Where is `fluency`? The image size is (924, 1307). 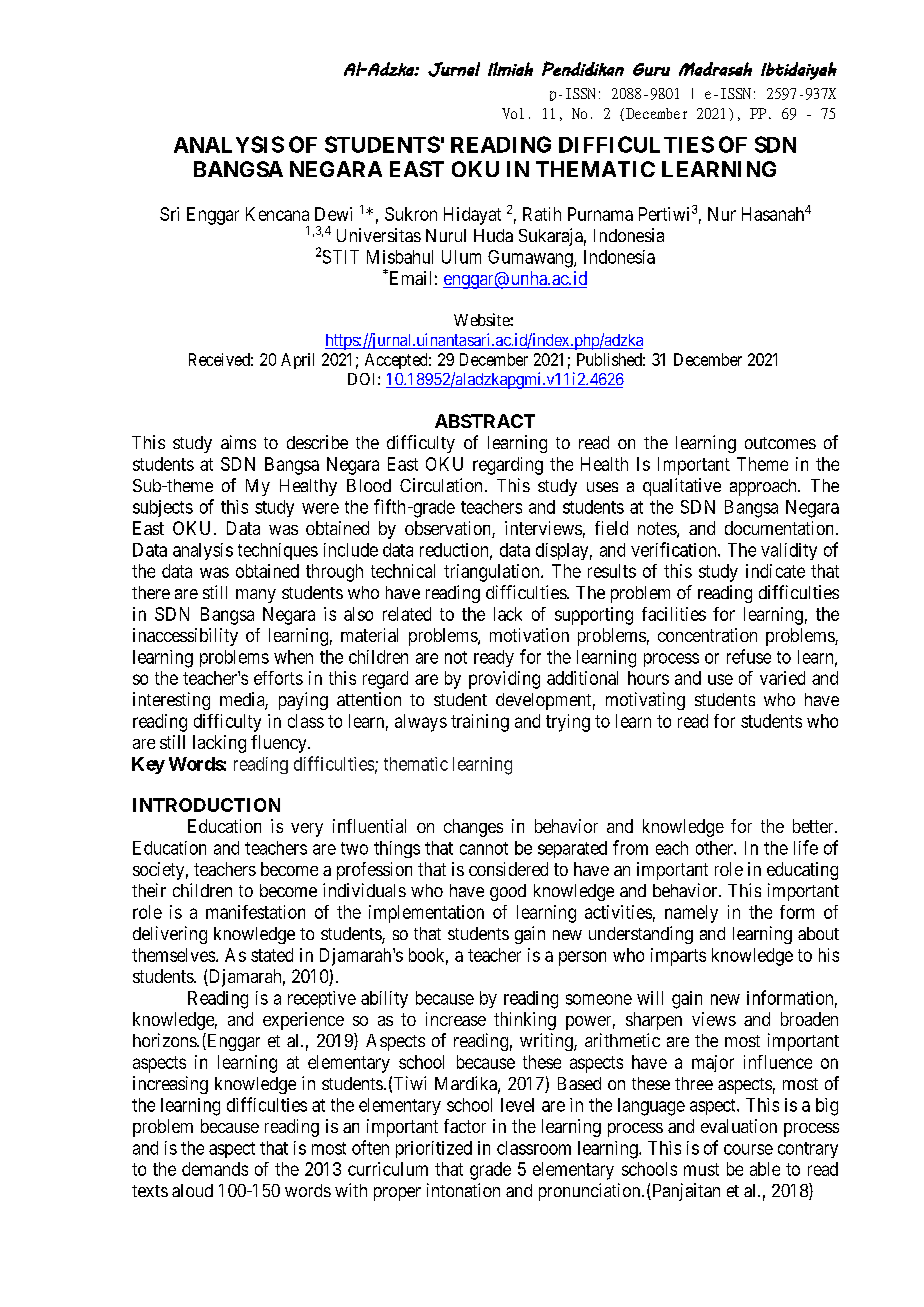
fluency is located at coordinates (280, 744).
